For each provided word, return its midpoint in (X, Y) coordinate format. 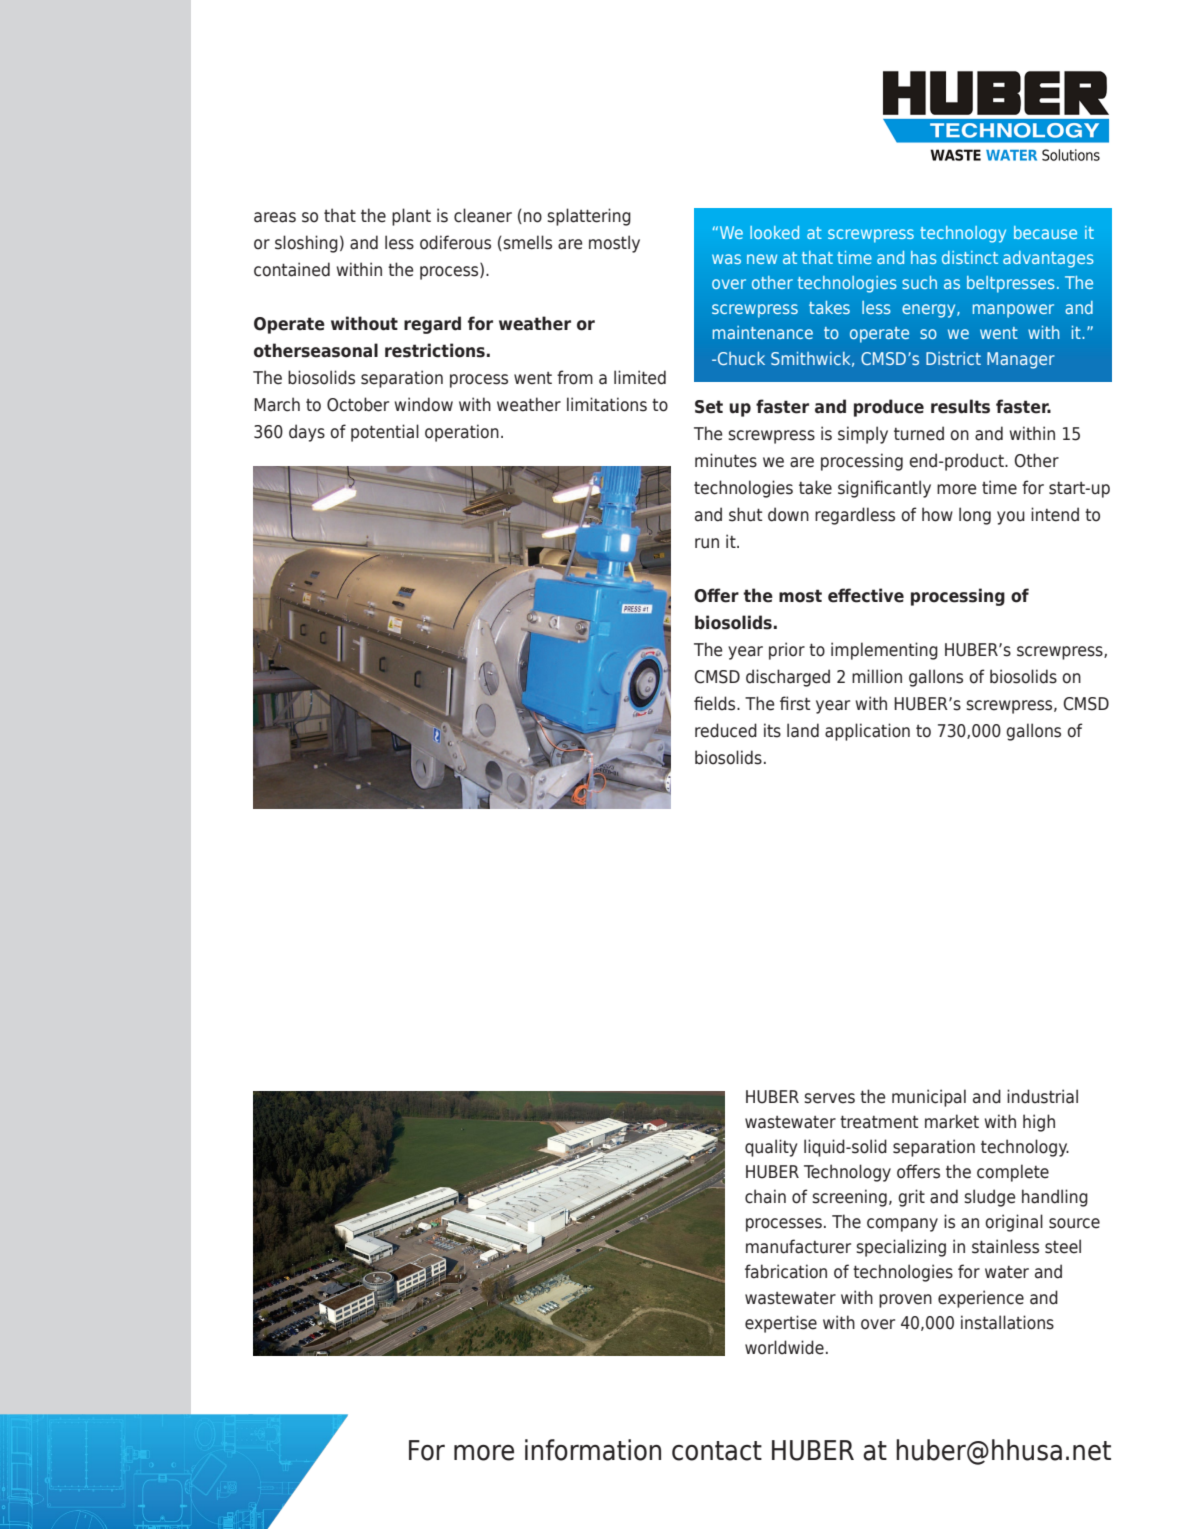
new (762, 259)
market (952, 1121)
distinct (970, 257)
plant (411, 217)
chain (765, 1196)
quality (771, 1148)
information (593, 1450)
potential (385, 433)
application (867, 732)
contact (717, 1451)
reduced (726, 730)
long (975, 516)
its (772, 730)
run (707, 543)
